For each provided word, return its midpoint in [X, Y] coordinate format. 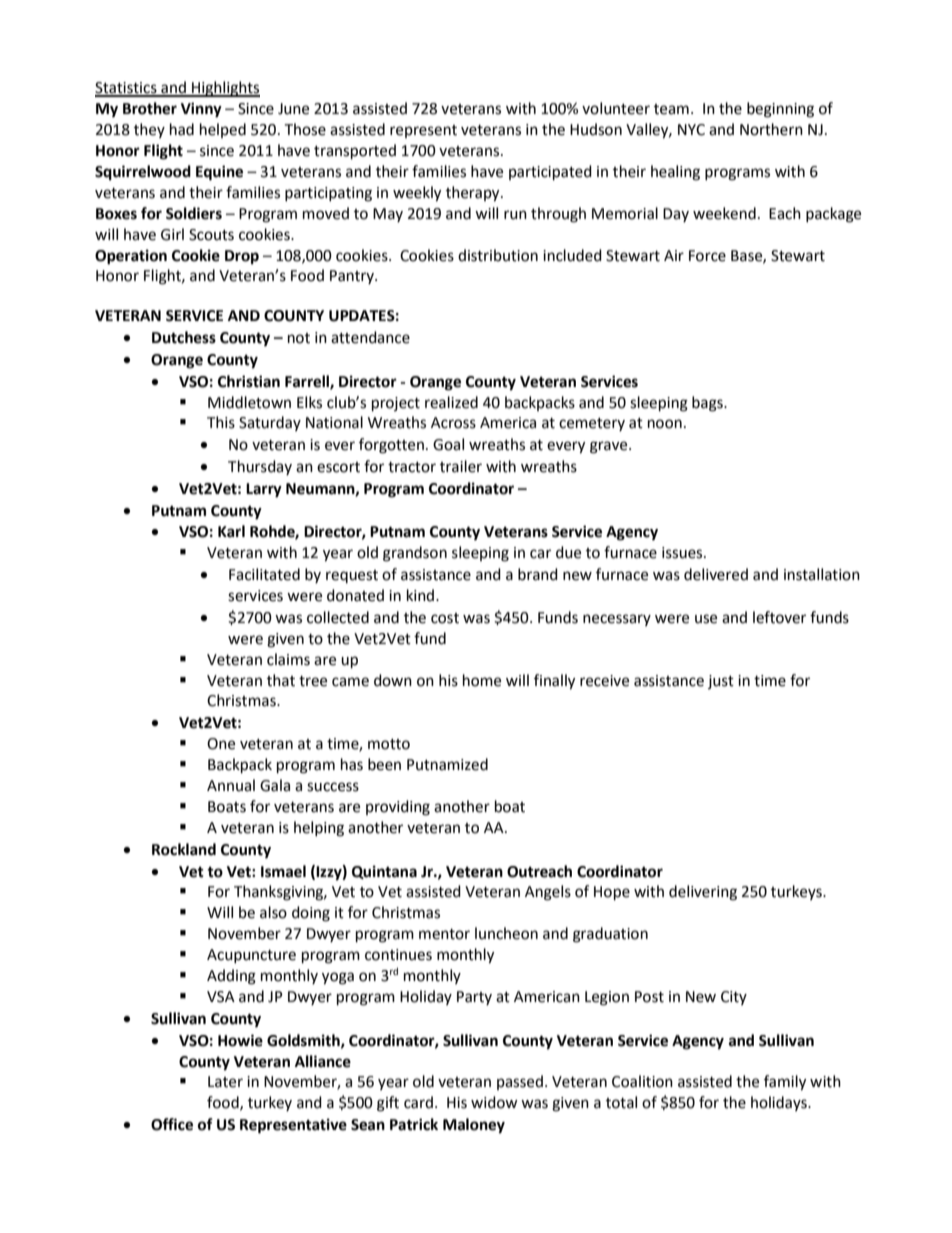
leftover [779, 617]
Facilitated [264, 574]
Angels [548, 893]
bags [708, 404]
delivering [703, 893]
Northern [771, 129]
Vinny [201, 110]
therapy [474, 194]
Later [225, 1082]
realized [451, 402]
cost [445, 618]
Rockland [184, 849]
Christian [249, 381]
